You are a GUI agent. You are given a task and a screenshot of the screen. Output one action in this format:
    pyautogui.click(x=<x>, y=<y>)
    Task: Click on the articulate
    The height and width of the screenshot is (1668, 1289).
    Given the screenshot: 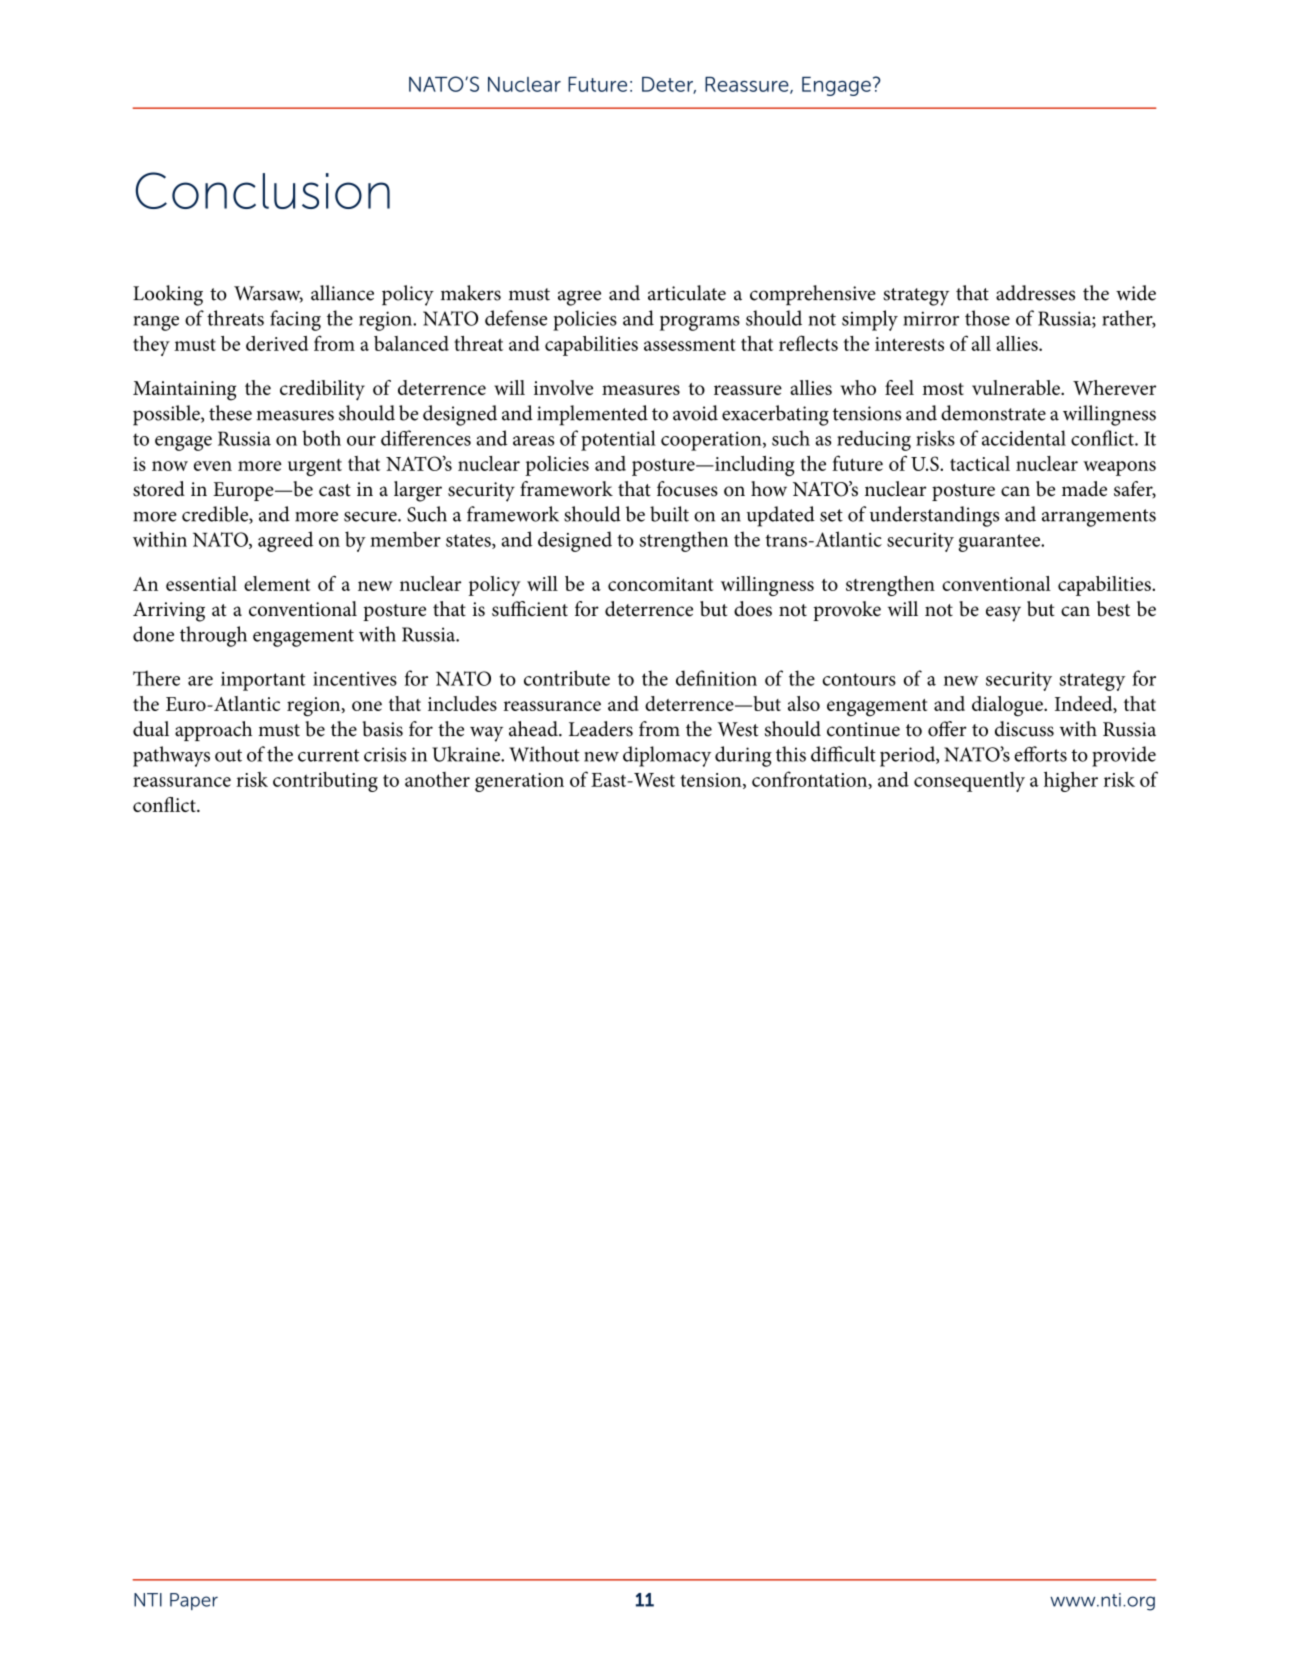 What is the action you would take?
    pyautogui.click(x=687, y=293)
